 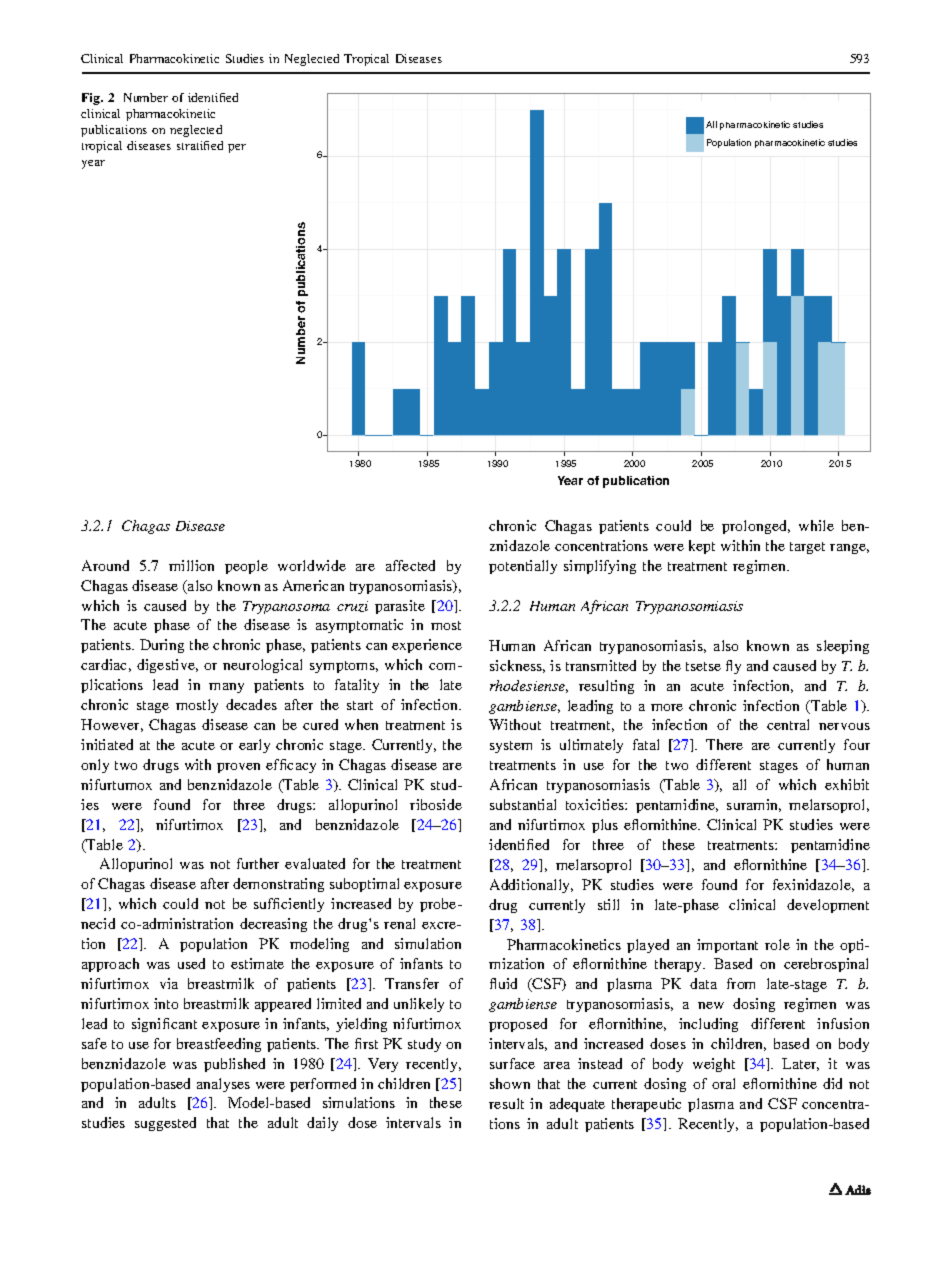 I want to click on proven, so click(x=238, y=768).
